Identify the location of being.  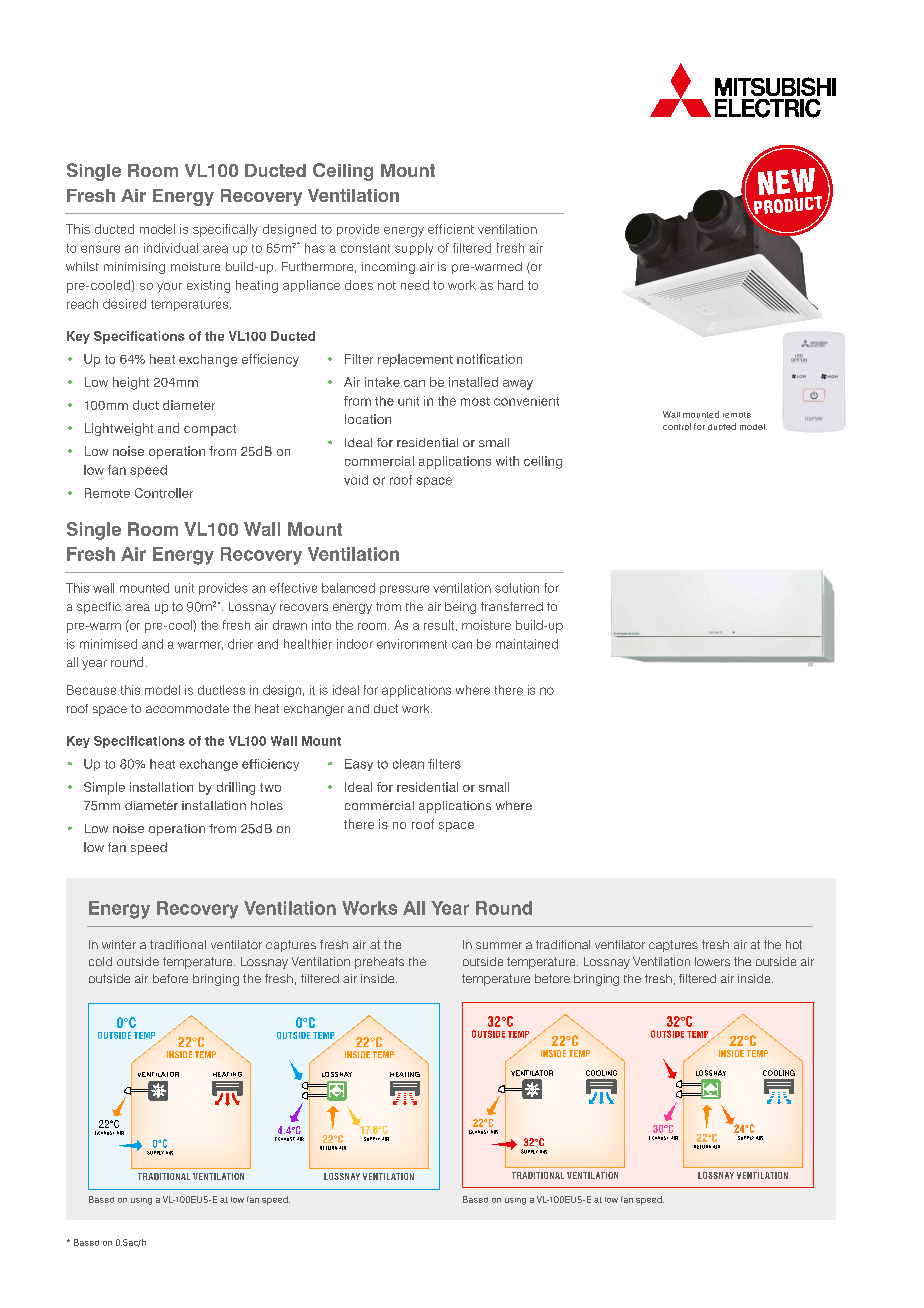
(460, 608).
